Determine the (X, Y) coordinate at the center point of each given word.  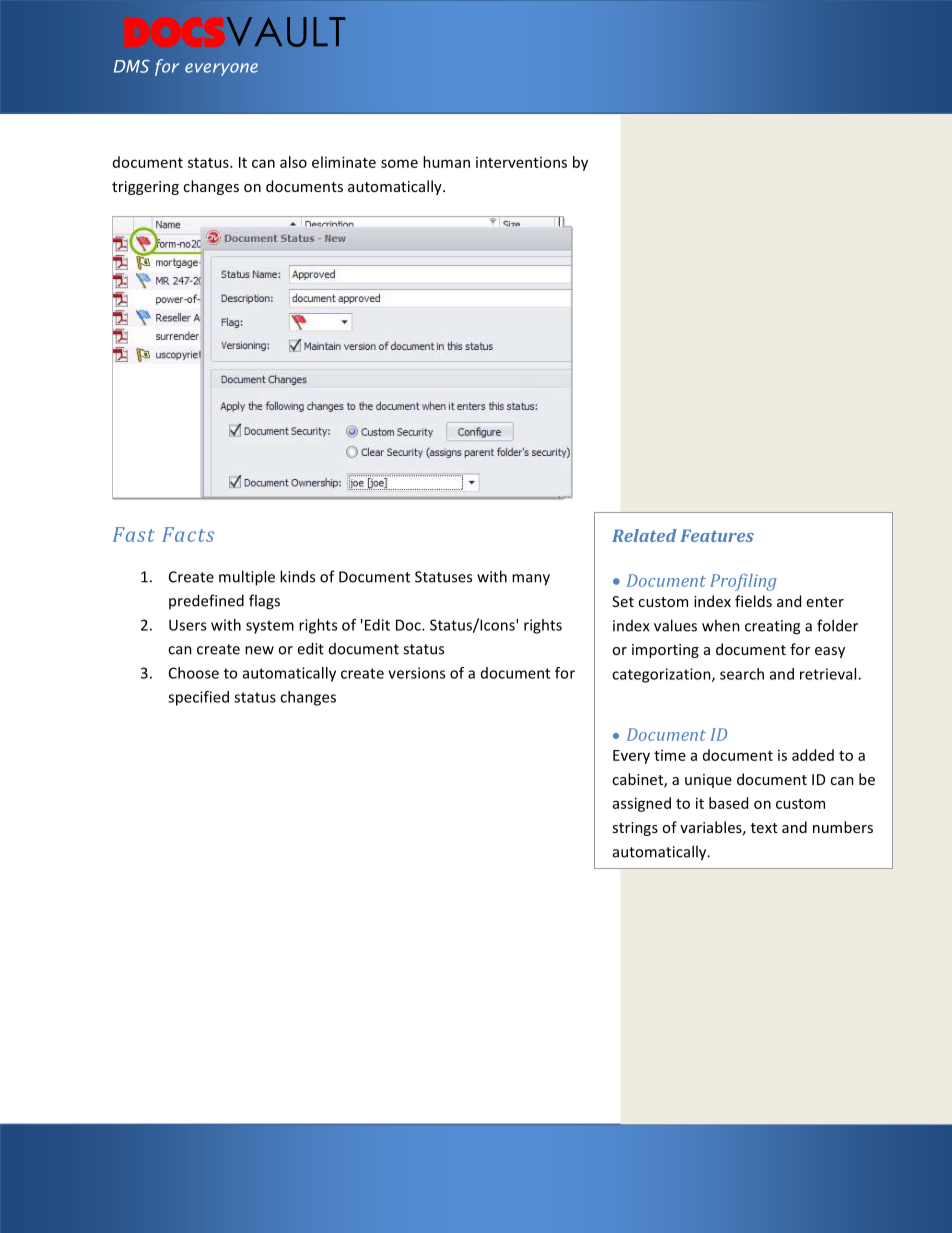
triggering (145, 188)
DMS (132, 66)
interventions (521, 162)
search (742, 674)
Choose (194, 673)
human (446, 162)
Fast (134, 534)
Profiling (743, 582)
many (531, 580)
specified (198, 698)
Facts (188, 534)
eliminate (344, 162)
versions (416, 673)
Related (644, 535)
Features (717, 535)
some (399, 163)
